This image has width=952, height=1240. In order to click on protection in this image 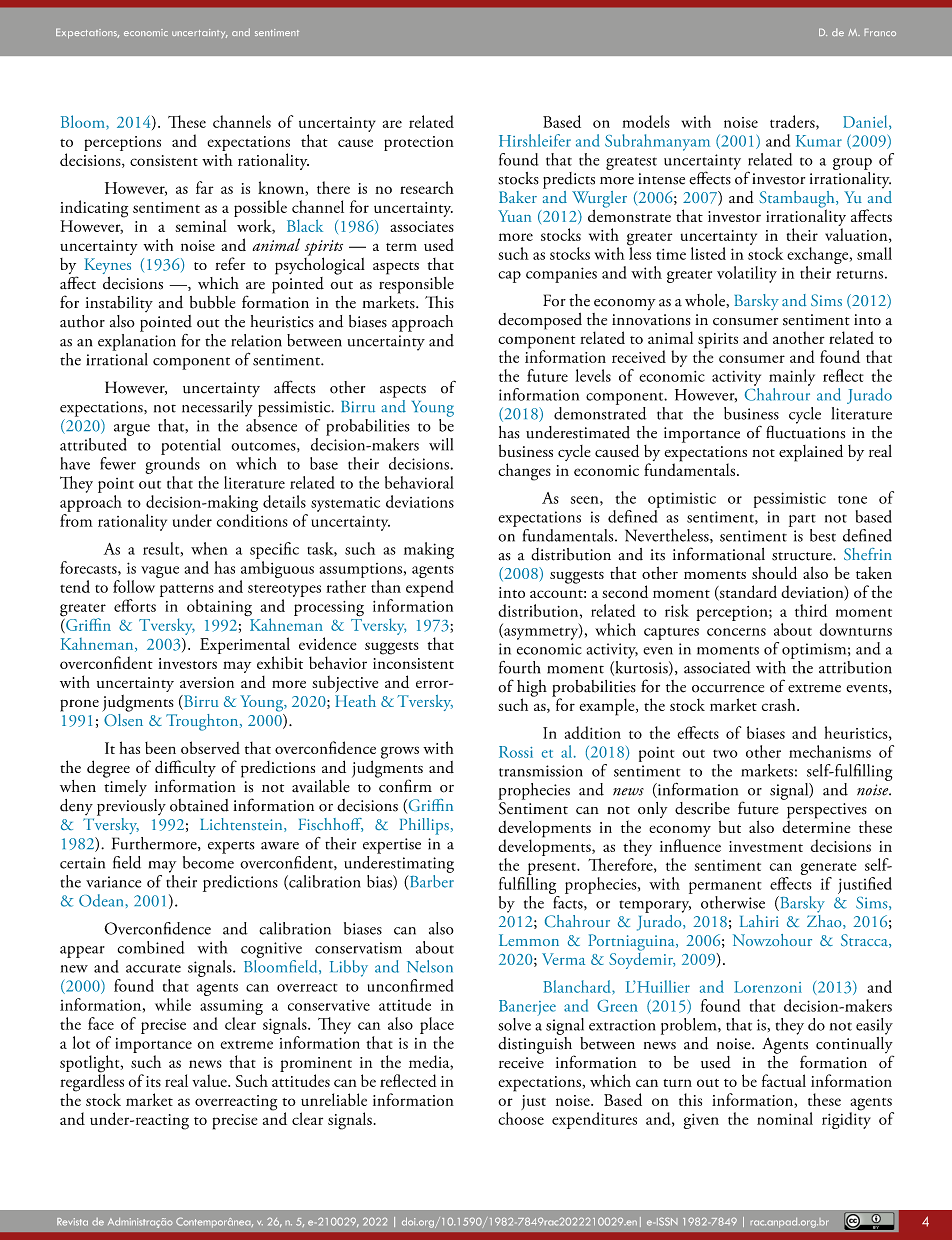, I will do `click(419, 143)`.
